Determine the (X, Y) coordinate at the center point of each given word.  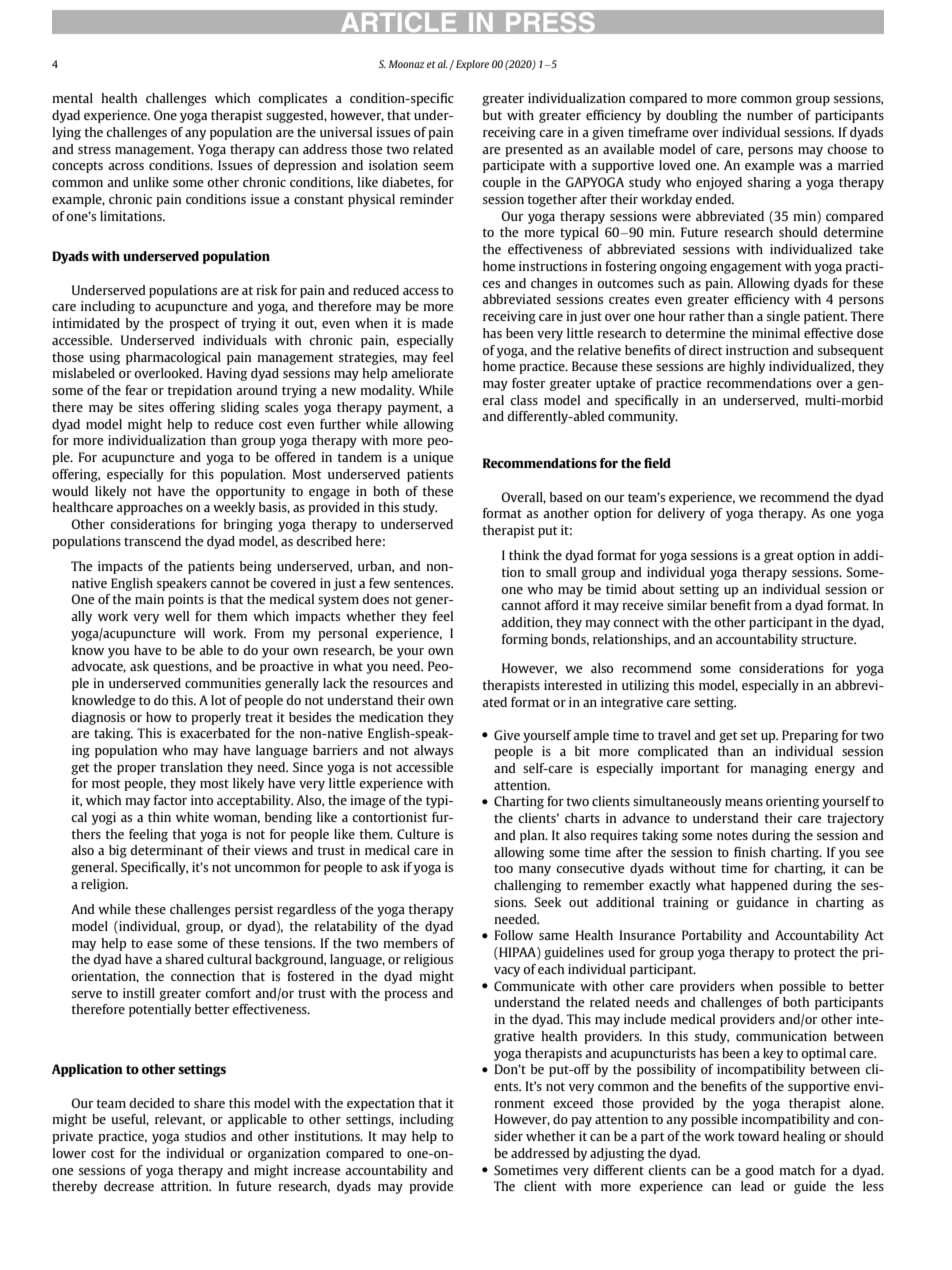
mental (72, 98)
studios (205, 1136)
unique (433, 458)
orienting (792, 802)
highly (747, 367)
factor (170, 800)
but (492, 115)
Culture (418, 834)
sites (151, 407)
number (770, 115)
